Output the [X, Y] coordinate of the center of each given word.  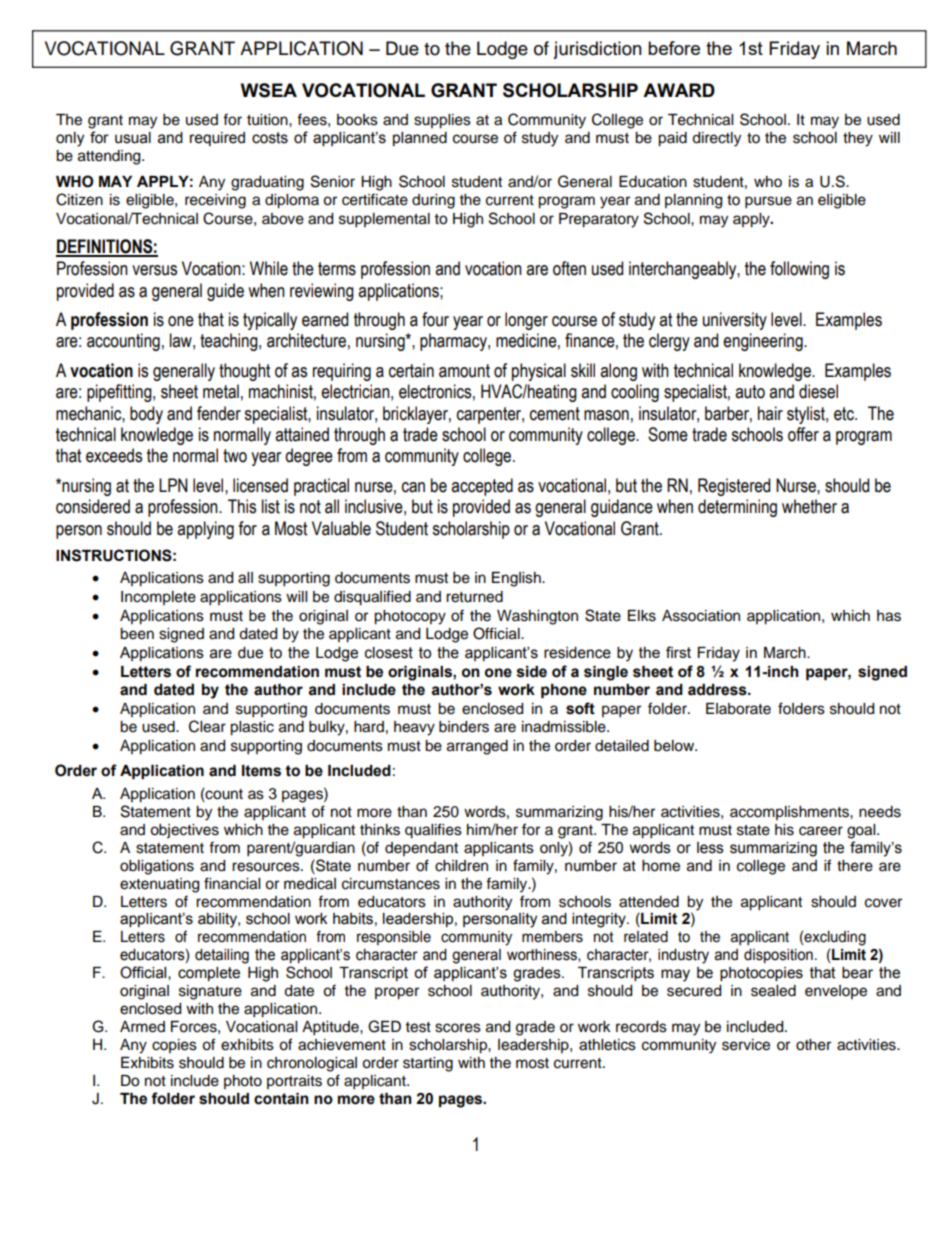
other [813, 1045]
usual [133, 138]
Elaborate [738, 709]
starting [428, 1064]
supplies [442, 121]
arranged [477, 747]
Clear [207, 726]
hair [770, 413]
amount [464, 371]
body [146, 415]
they [858, 139]
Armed [142, 1027]
